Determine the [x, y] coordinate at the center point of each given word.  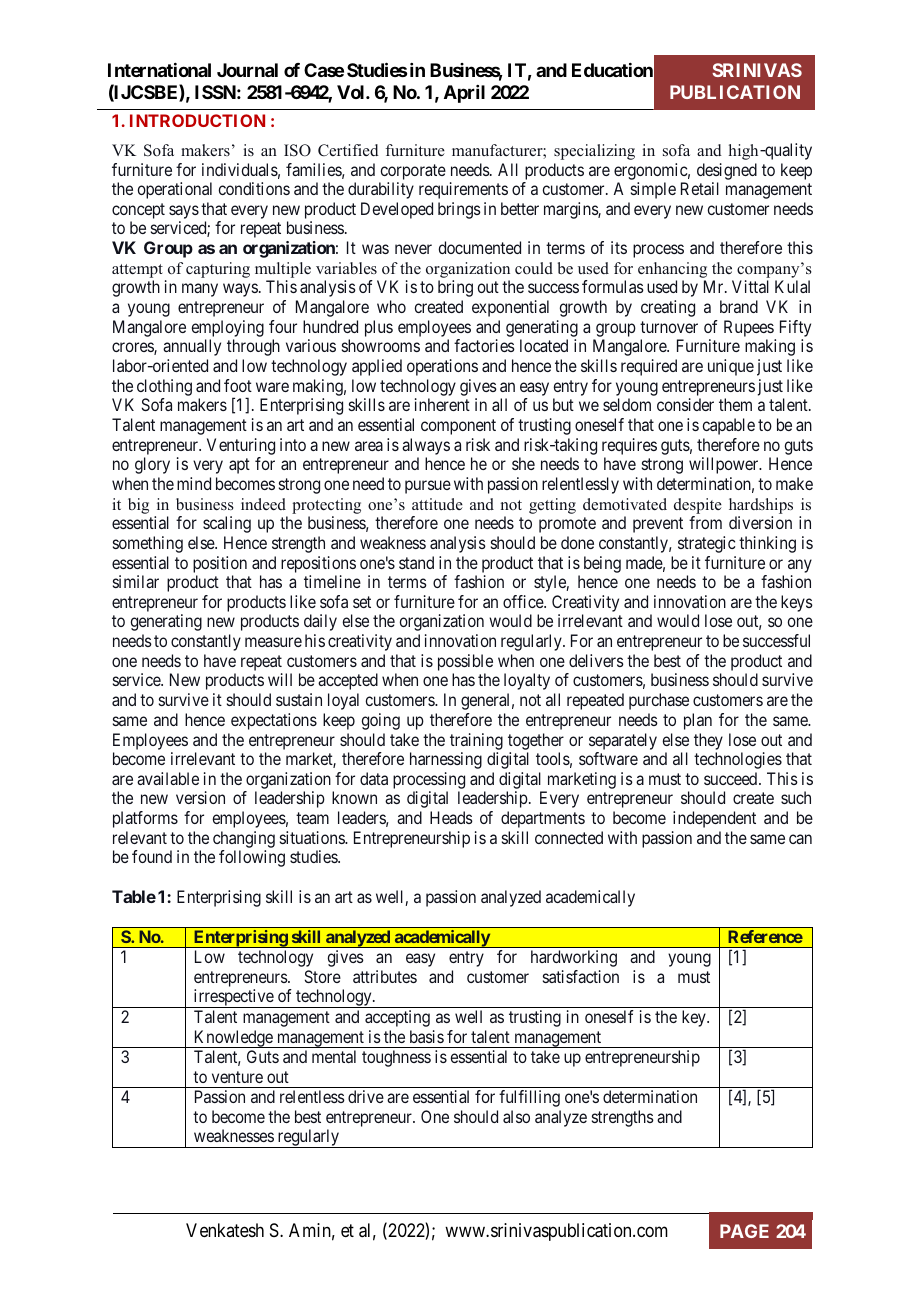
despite [698, 506]
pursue [428, 487]
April [464, 94]
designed [727, 171]
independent [714, 819]
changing [244, 839]
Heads [451, 817]
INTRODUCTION [197, 120]
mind [194, 483]
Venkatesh [225, 1230]
